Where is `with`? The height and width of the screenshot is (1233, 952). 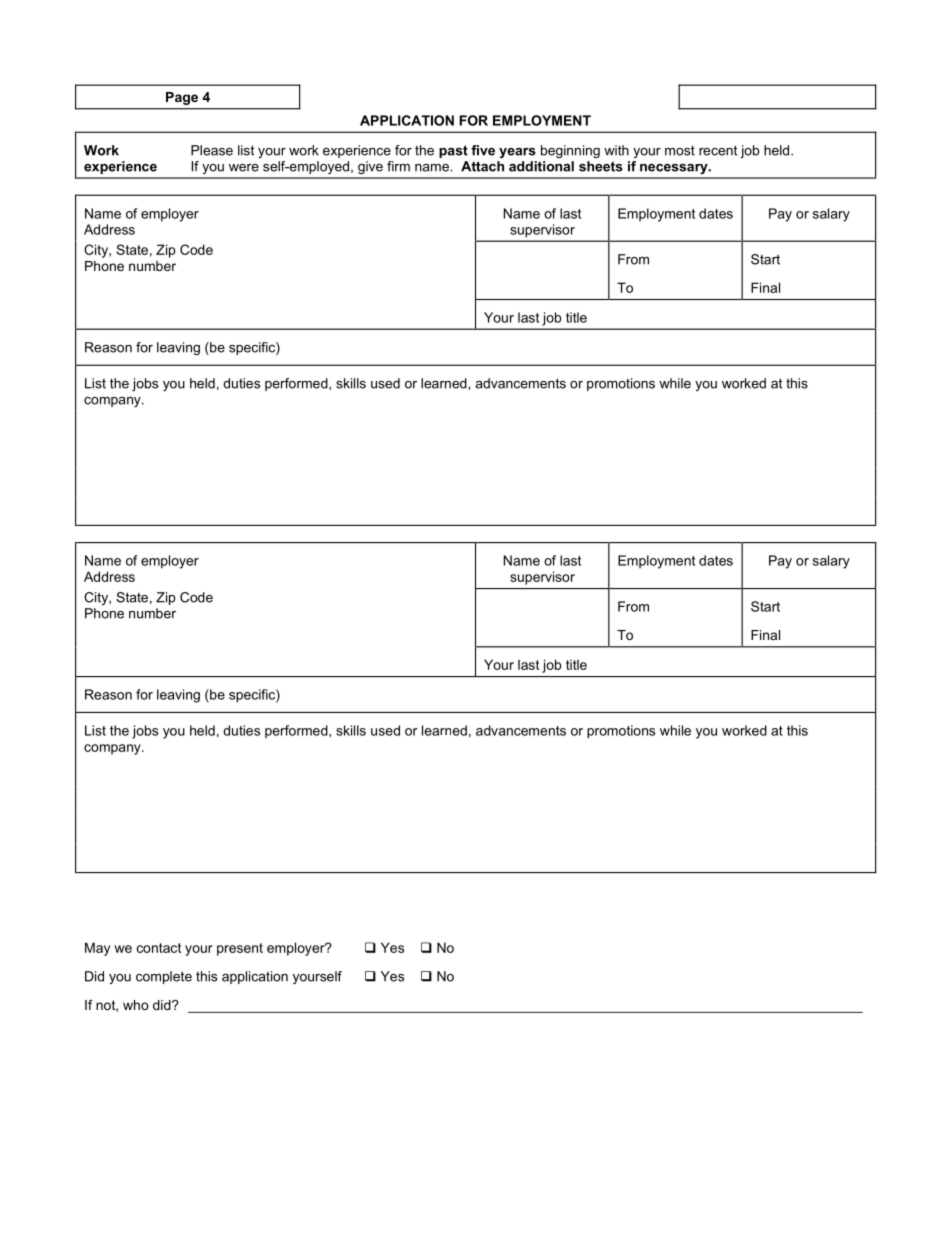 with is located at coordinates (616, 150).
